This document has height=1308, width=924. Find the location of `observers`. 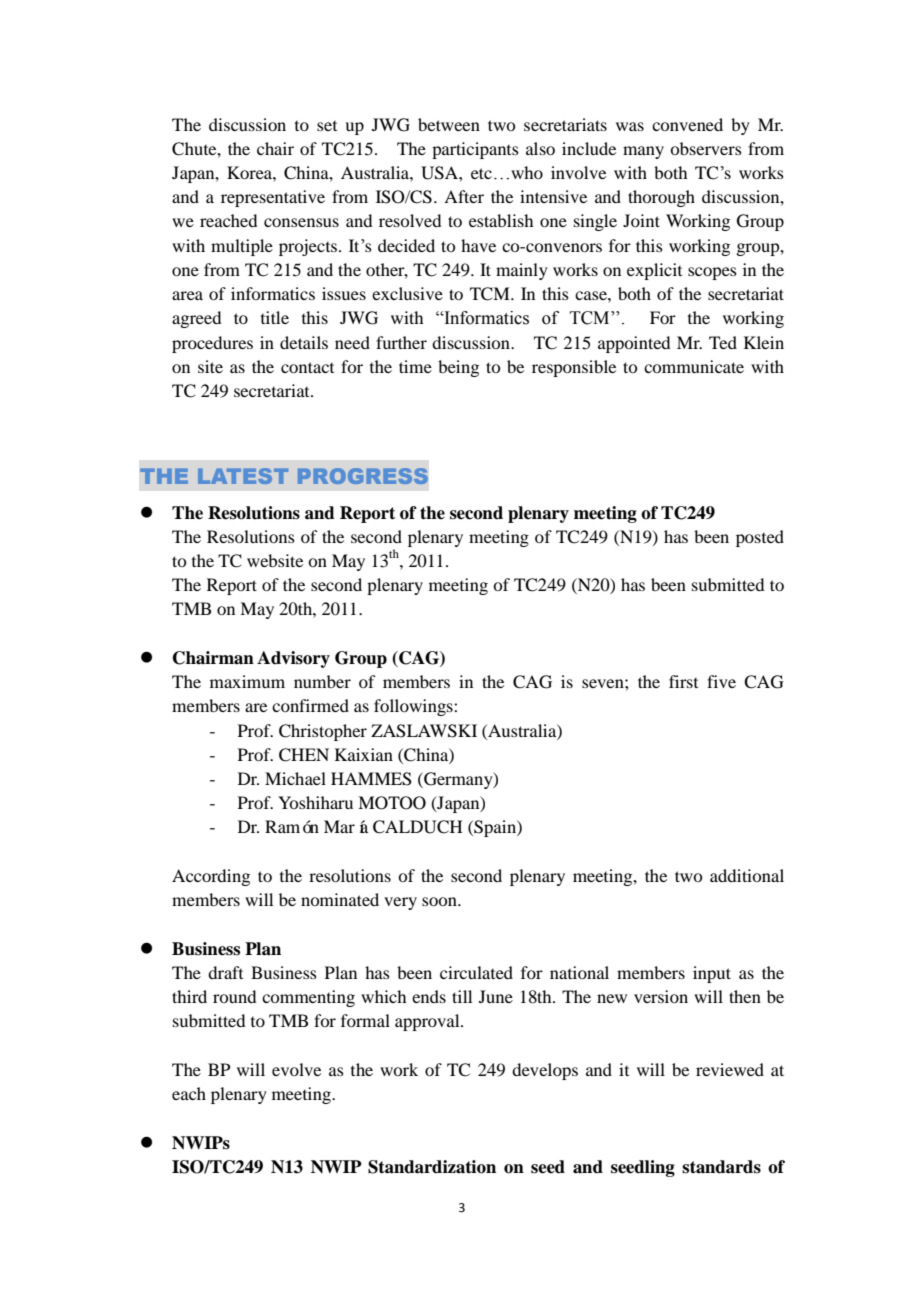

observers is located at coordinates (706, 148).
